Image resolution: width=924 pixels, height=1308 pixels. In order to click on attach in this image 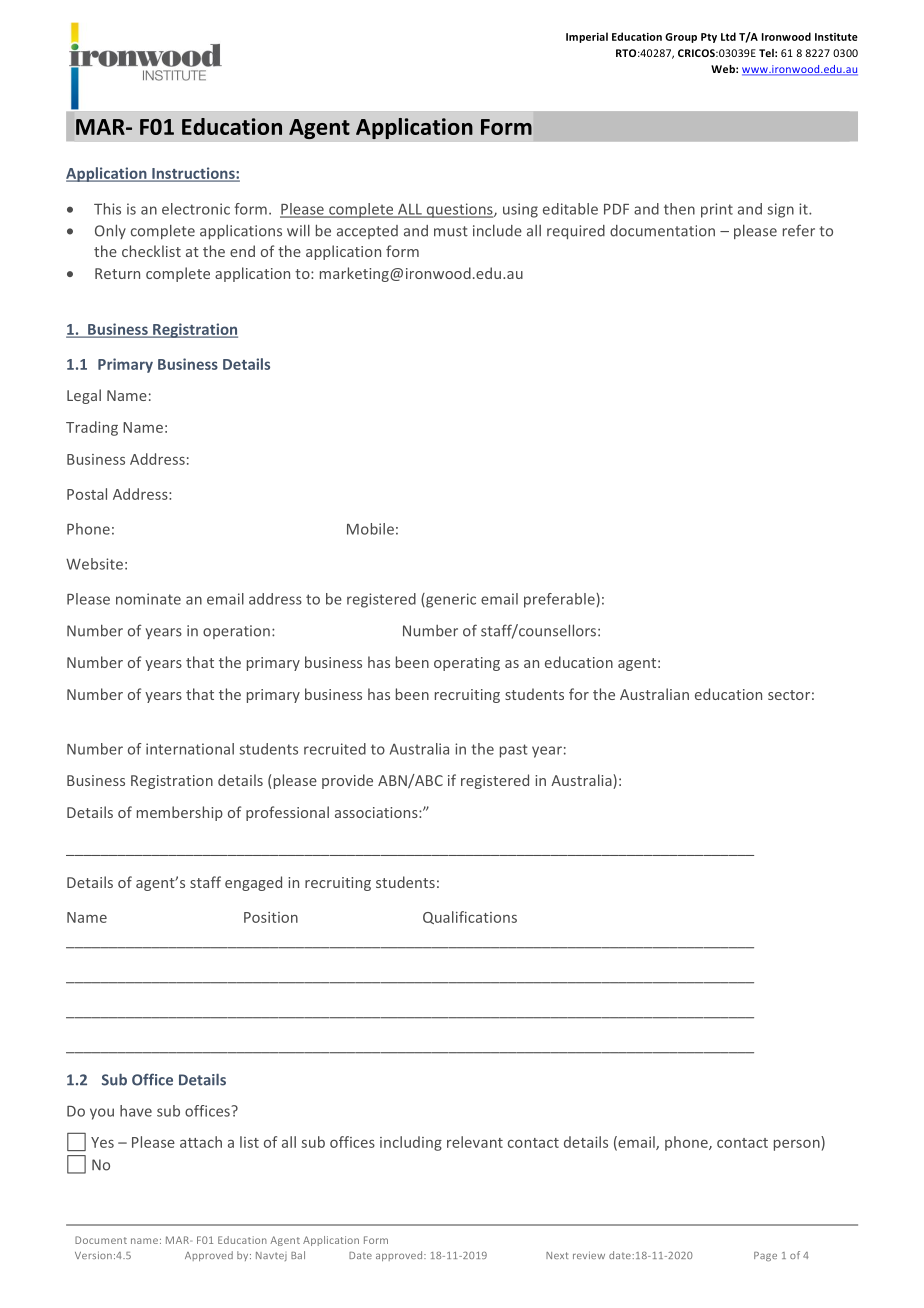, I will do `click(201, 1142)`.
